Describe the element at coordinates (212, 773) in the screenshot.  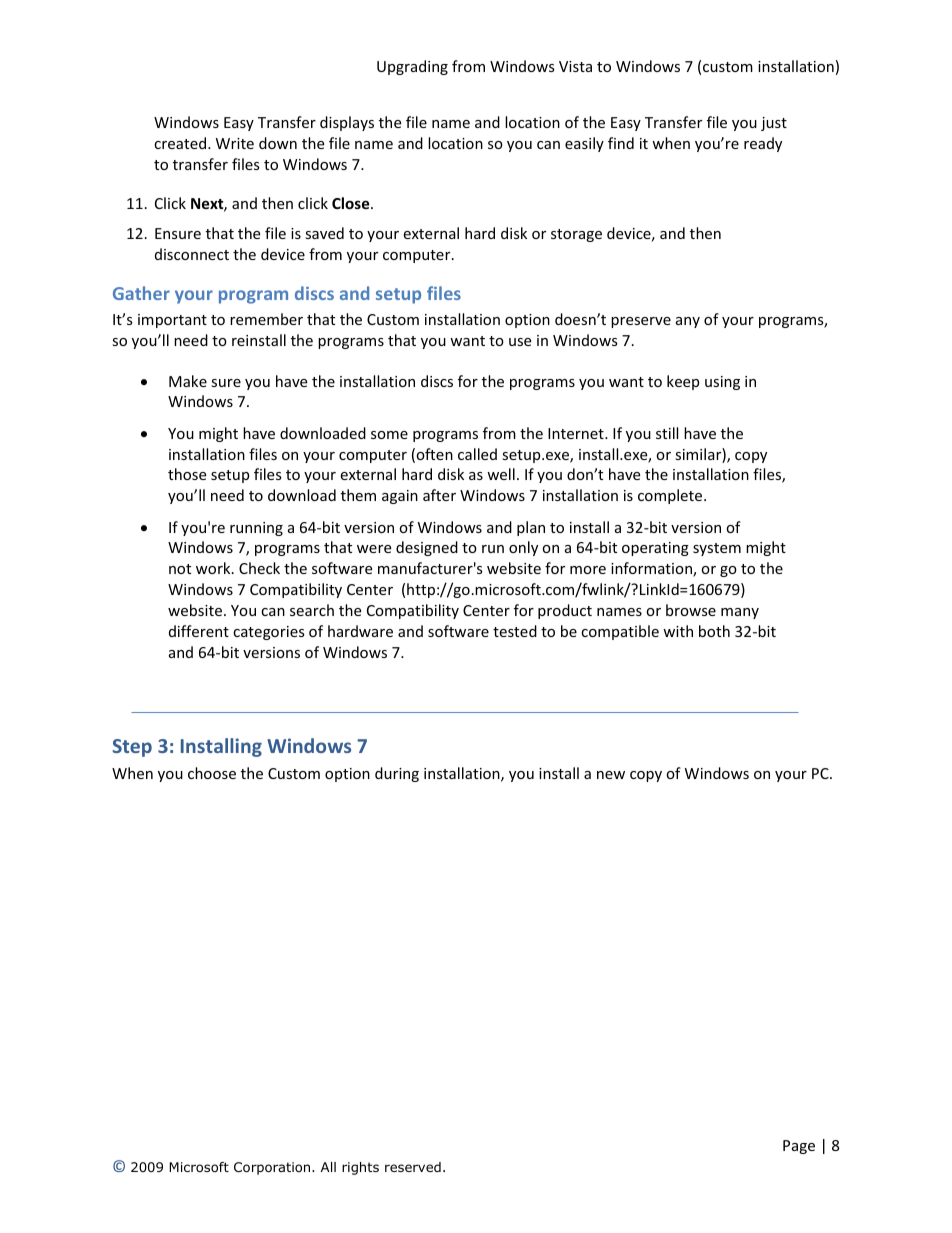
I see `choose` at that location.
